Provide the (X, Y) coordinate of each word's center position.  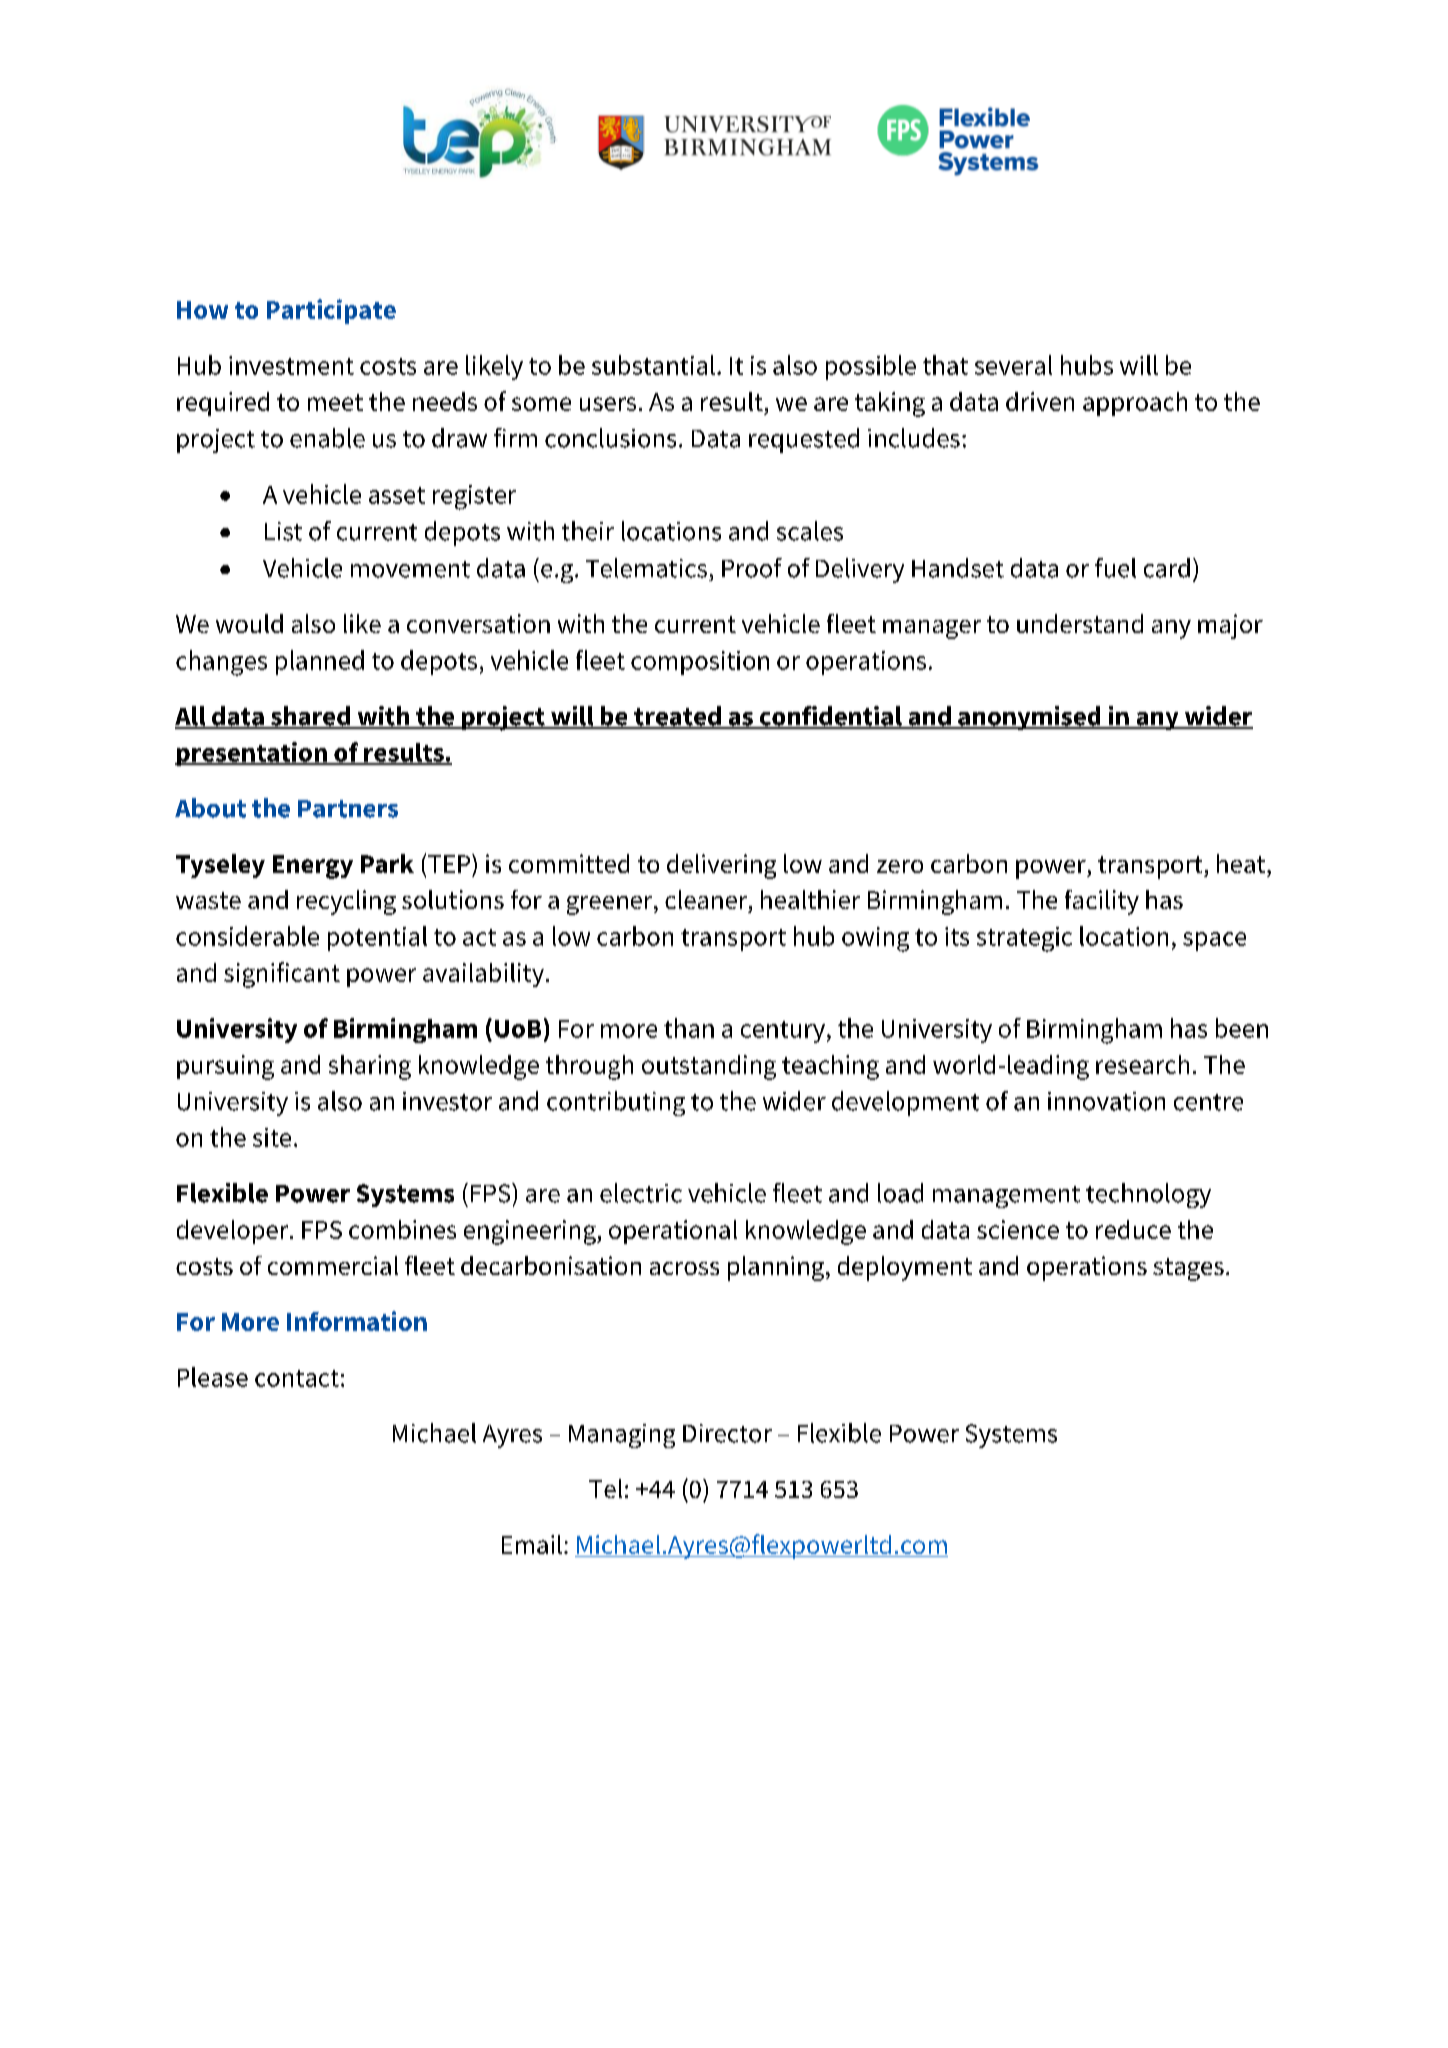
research (1142, 1064)
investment (291, 365)
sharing (370, 1067)
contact (297, 1378)
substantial (653, 365)
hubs (1087, 365)
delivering (721, 866)
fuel (1115, 568)
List (283, 531)
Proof (752, 568)
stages (1188, 1269)
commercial (333, 1265)
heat (1242, 863)
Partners (348, 809)
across (684, 1268)
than (689, 1028)
